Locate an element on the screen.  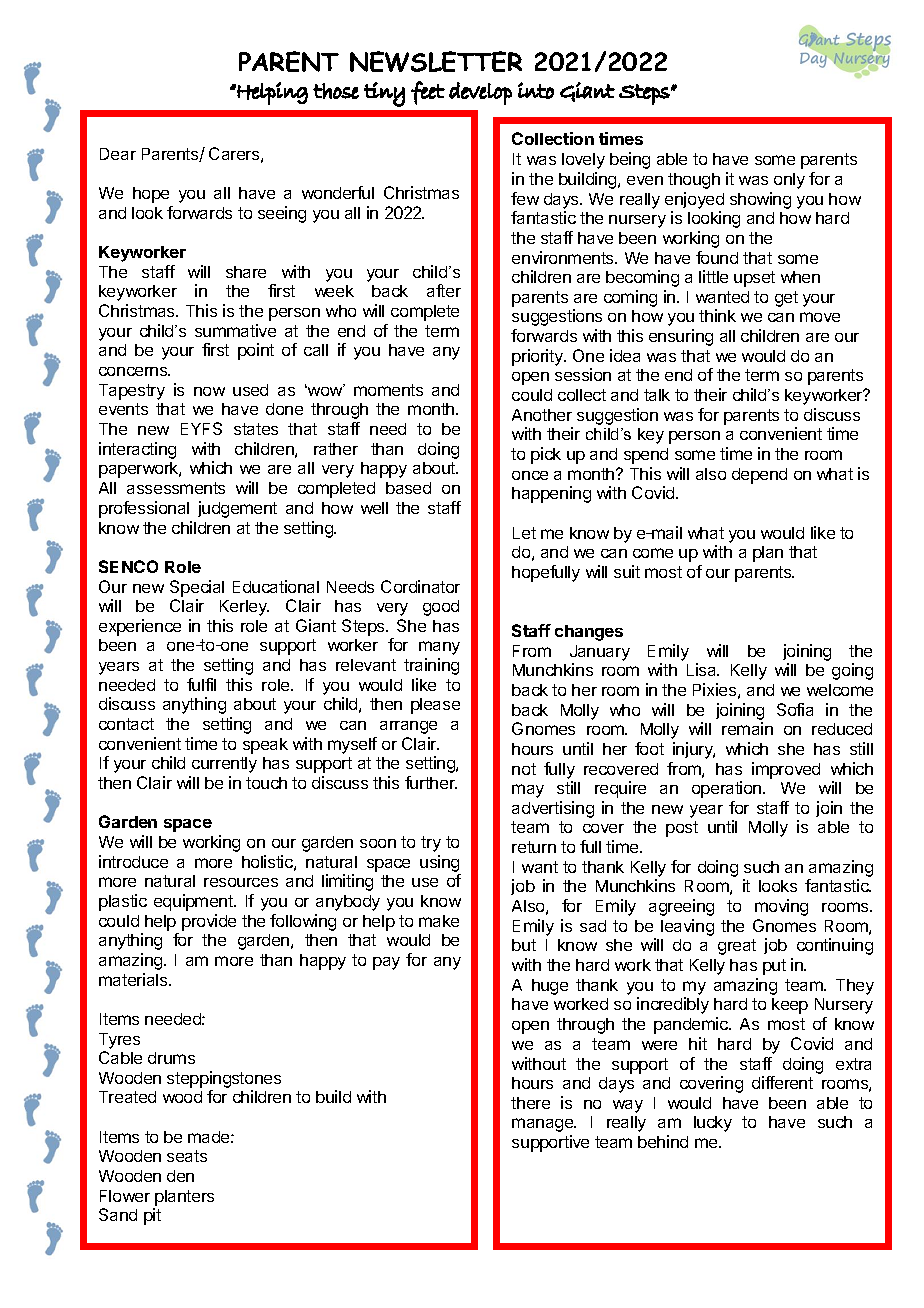
may is located at coordinates (528, 791).
